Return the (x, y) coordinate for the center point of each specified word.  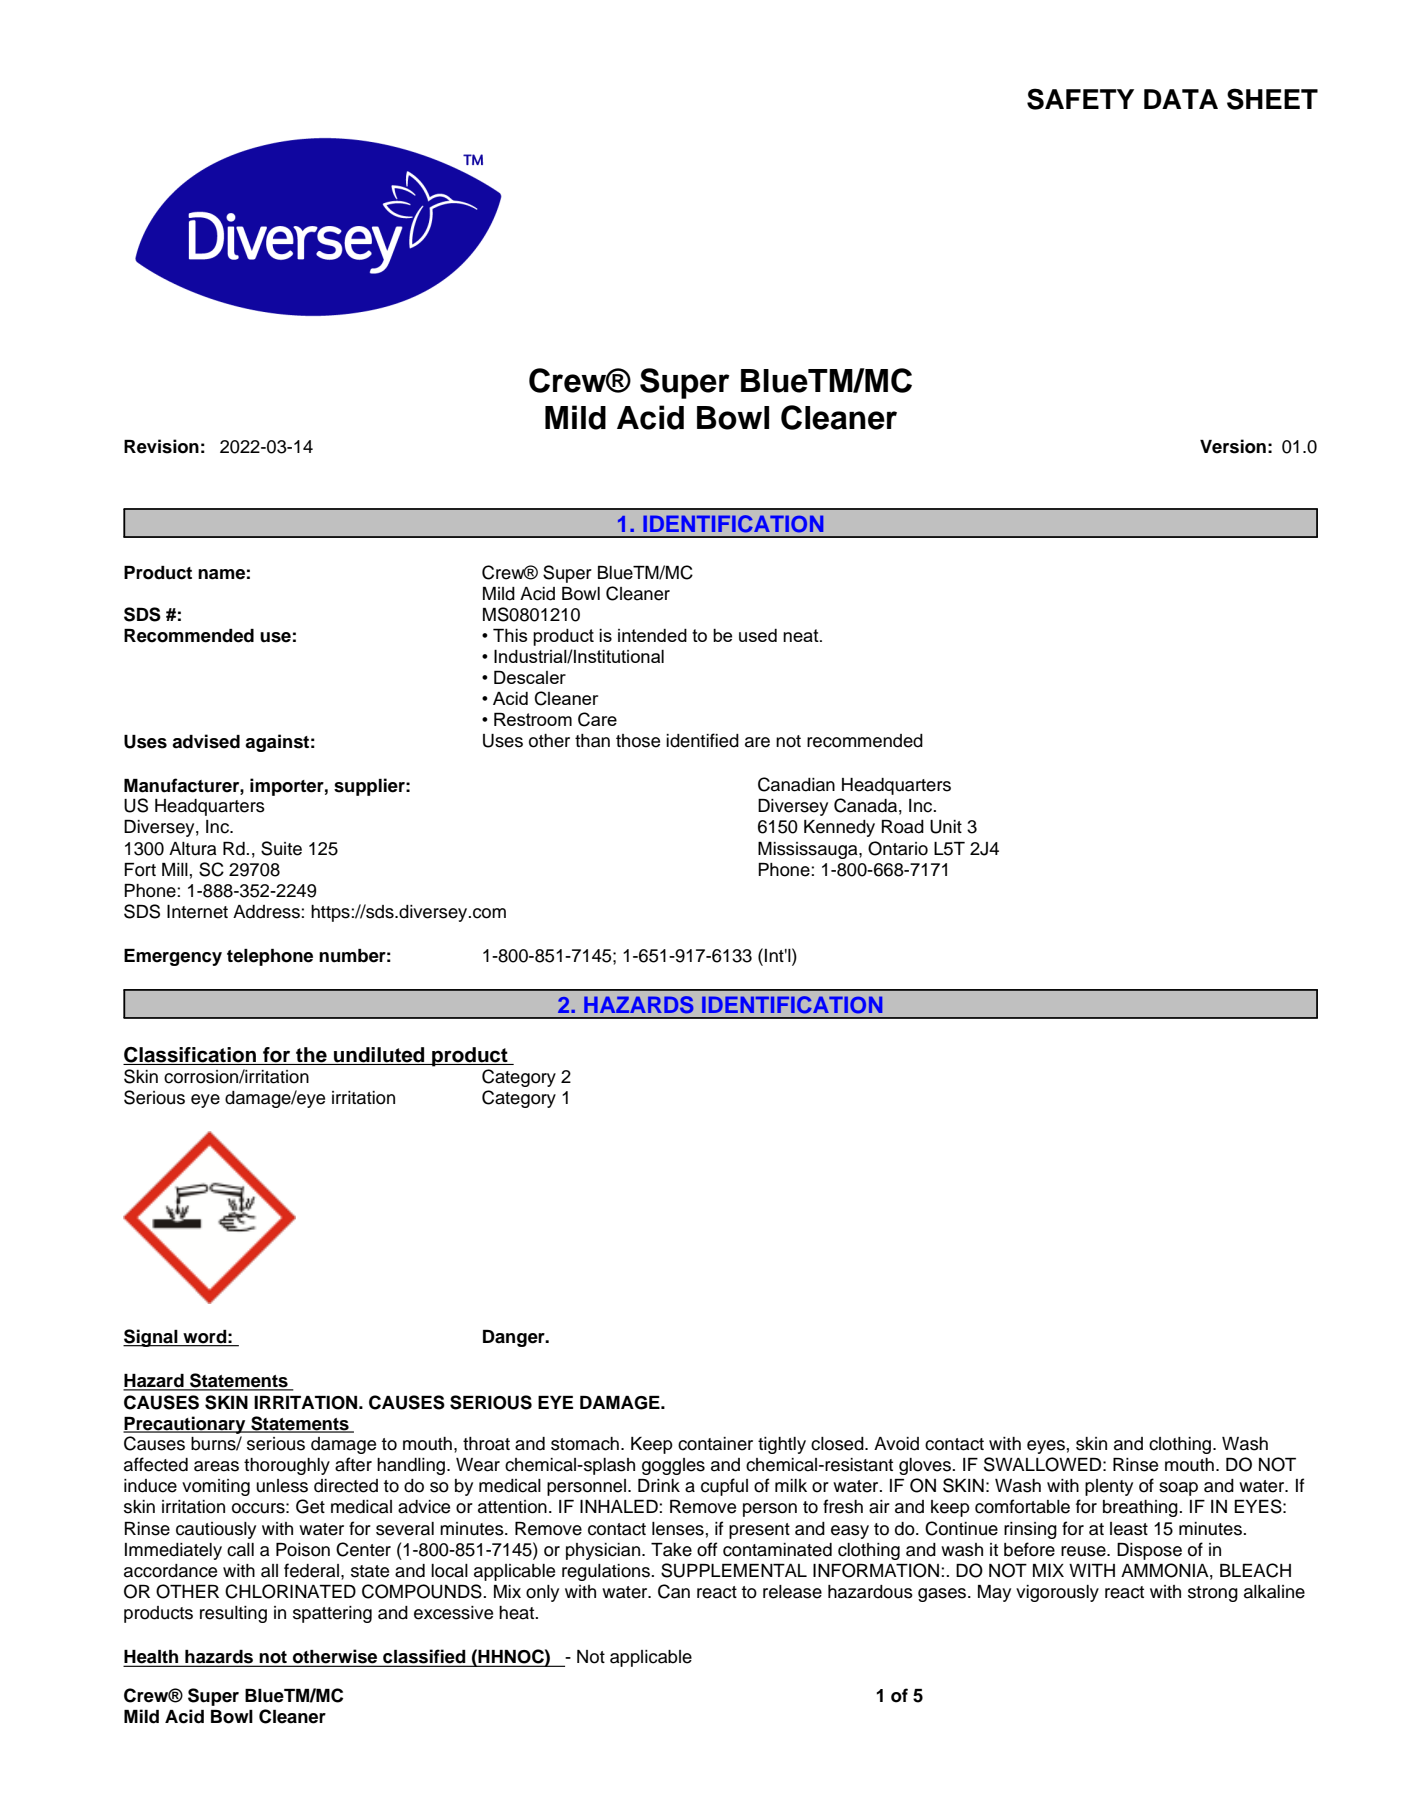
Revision (161, 446)
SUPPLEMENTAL (734, 1570)
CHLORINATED (290, 1591)
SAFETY (1080, 99)
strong (1213, 1594)
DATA (1181, 99)
